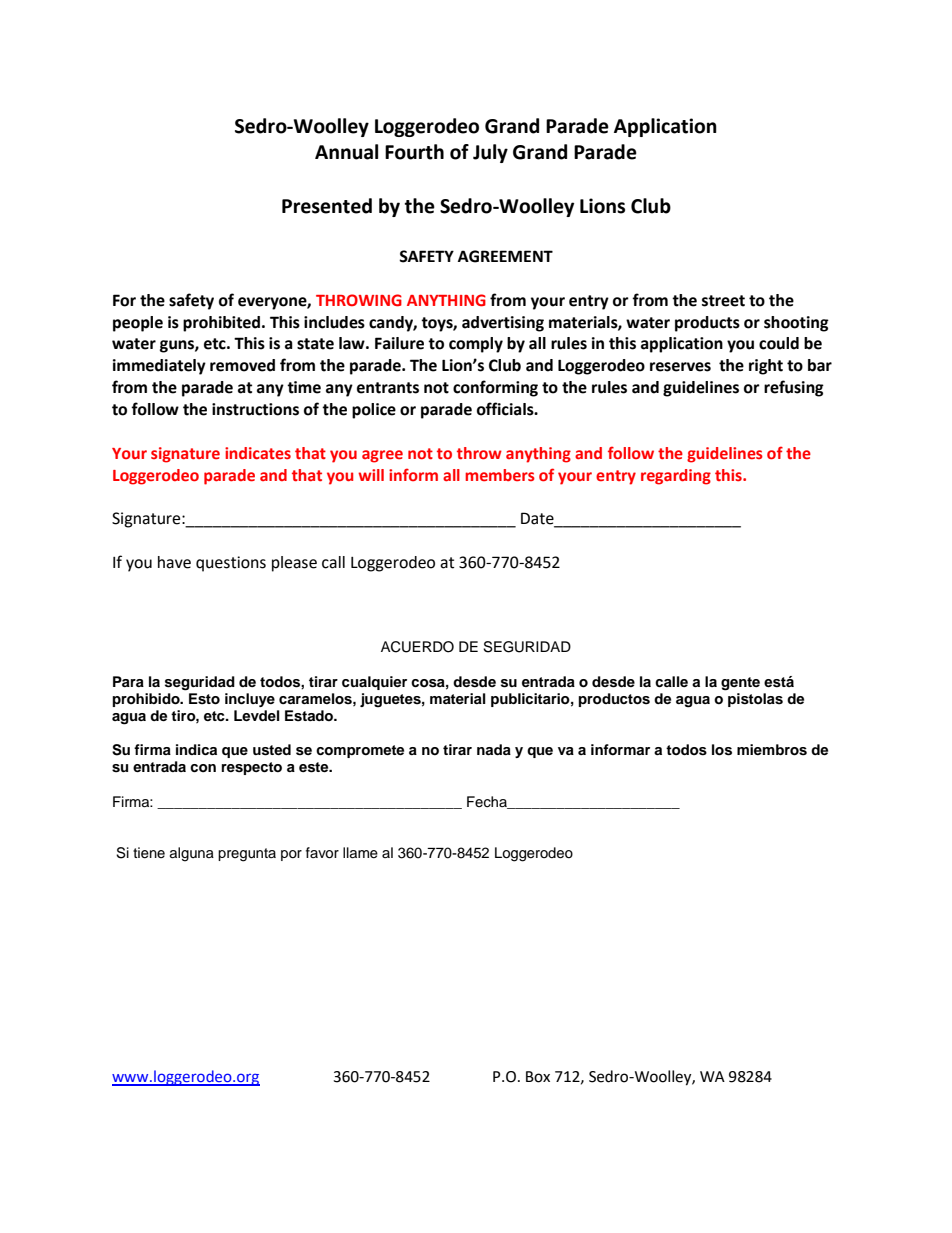 The width and height of the document is (952, 1233). What do you see at coordinates (192, 854) in the document?
I see `alguna` at bounding box center [192, 854].
